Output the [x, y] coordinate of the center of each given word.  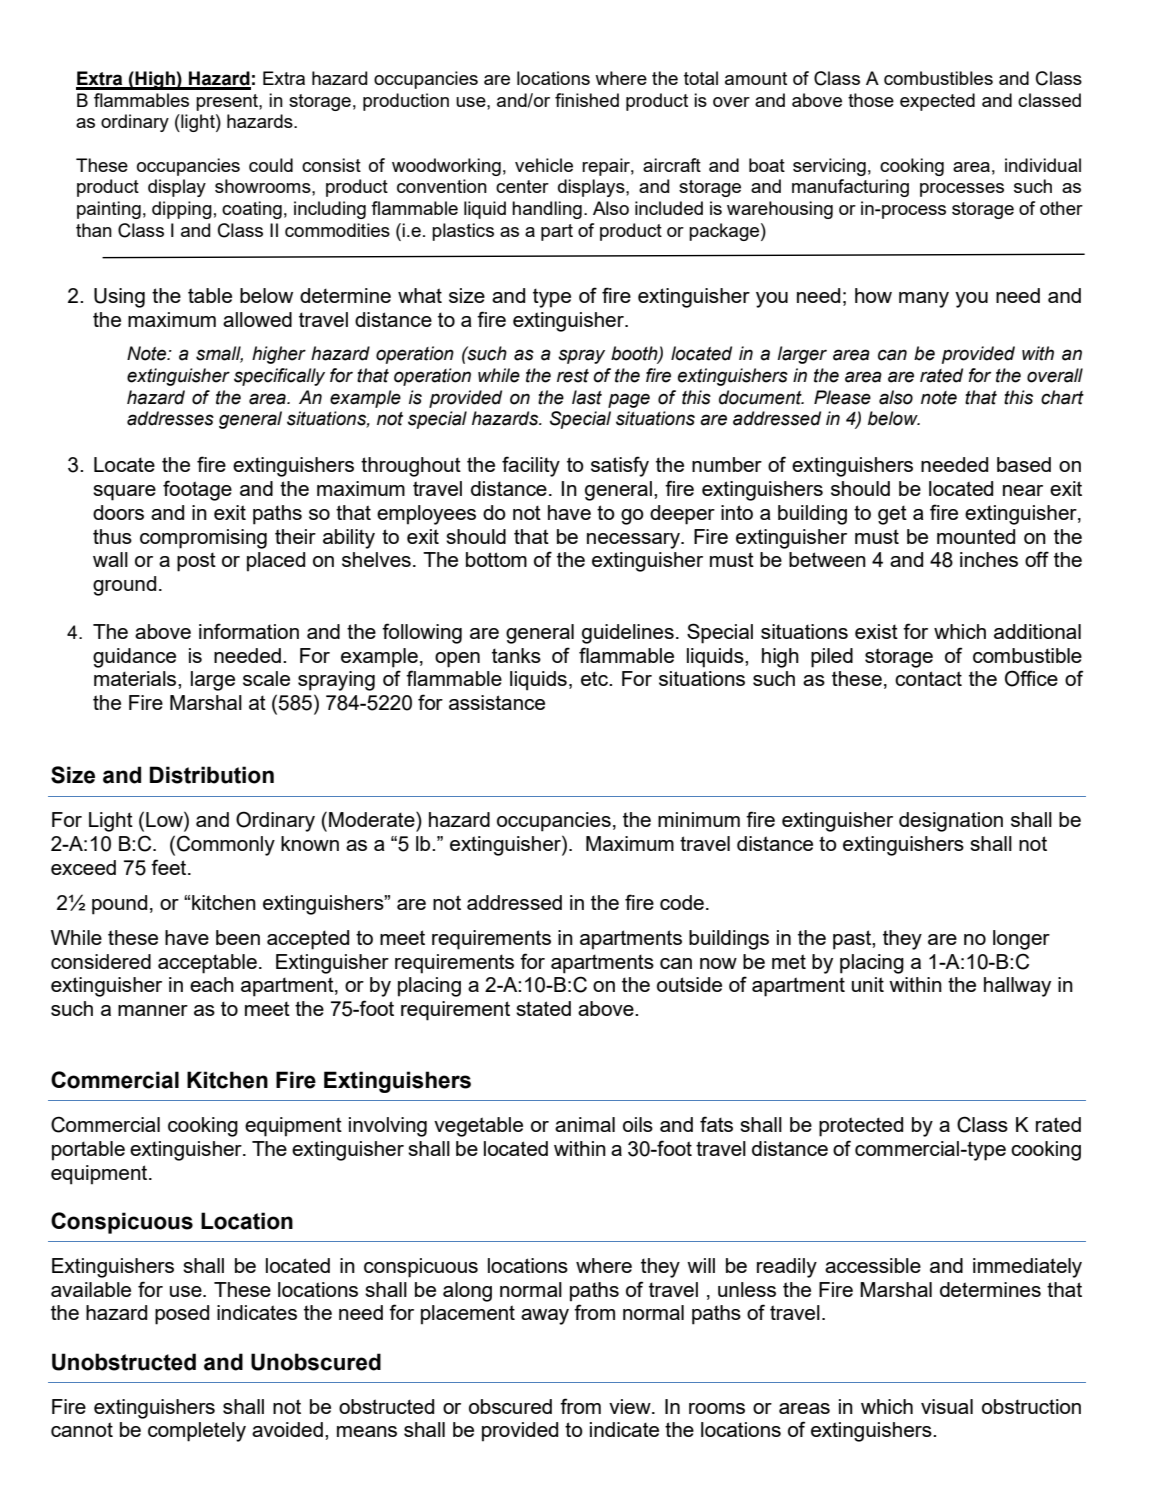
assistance [497, 702]
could [271, 165]
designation [951, 822]
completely [197, 1432]
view [631, 1406]
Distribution [212, 775]
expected [937, 102]
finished [587, 100]
